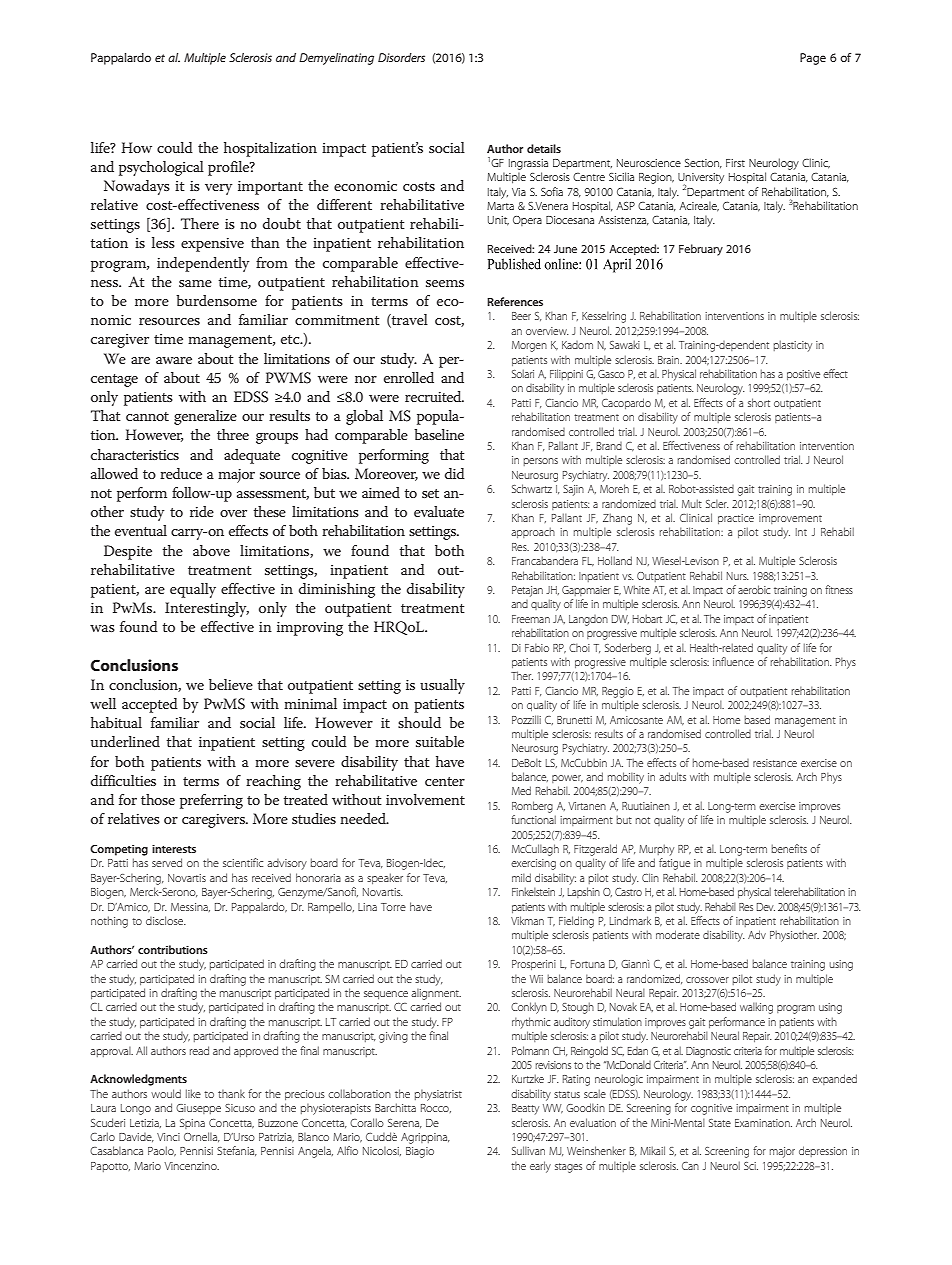 This image has height=1265, width=952. I want to click on Sullivan, so click(528, 1150).
